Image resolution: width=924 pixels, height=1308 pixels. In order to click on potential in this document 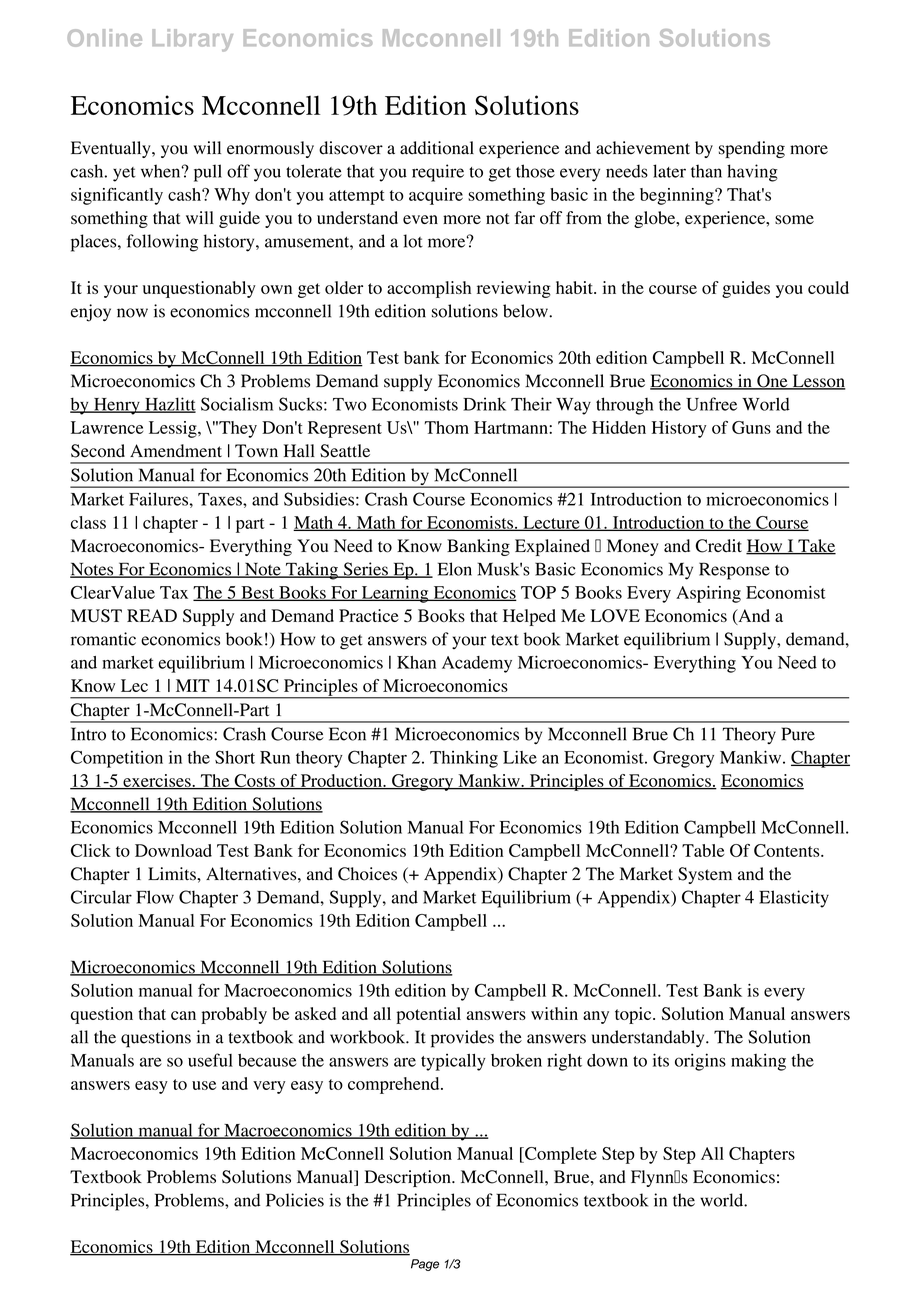, I will do `click(428, 1015)`.
